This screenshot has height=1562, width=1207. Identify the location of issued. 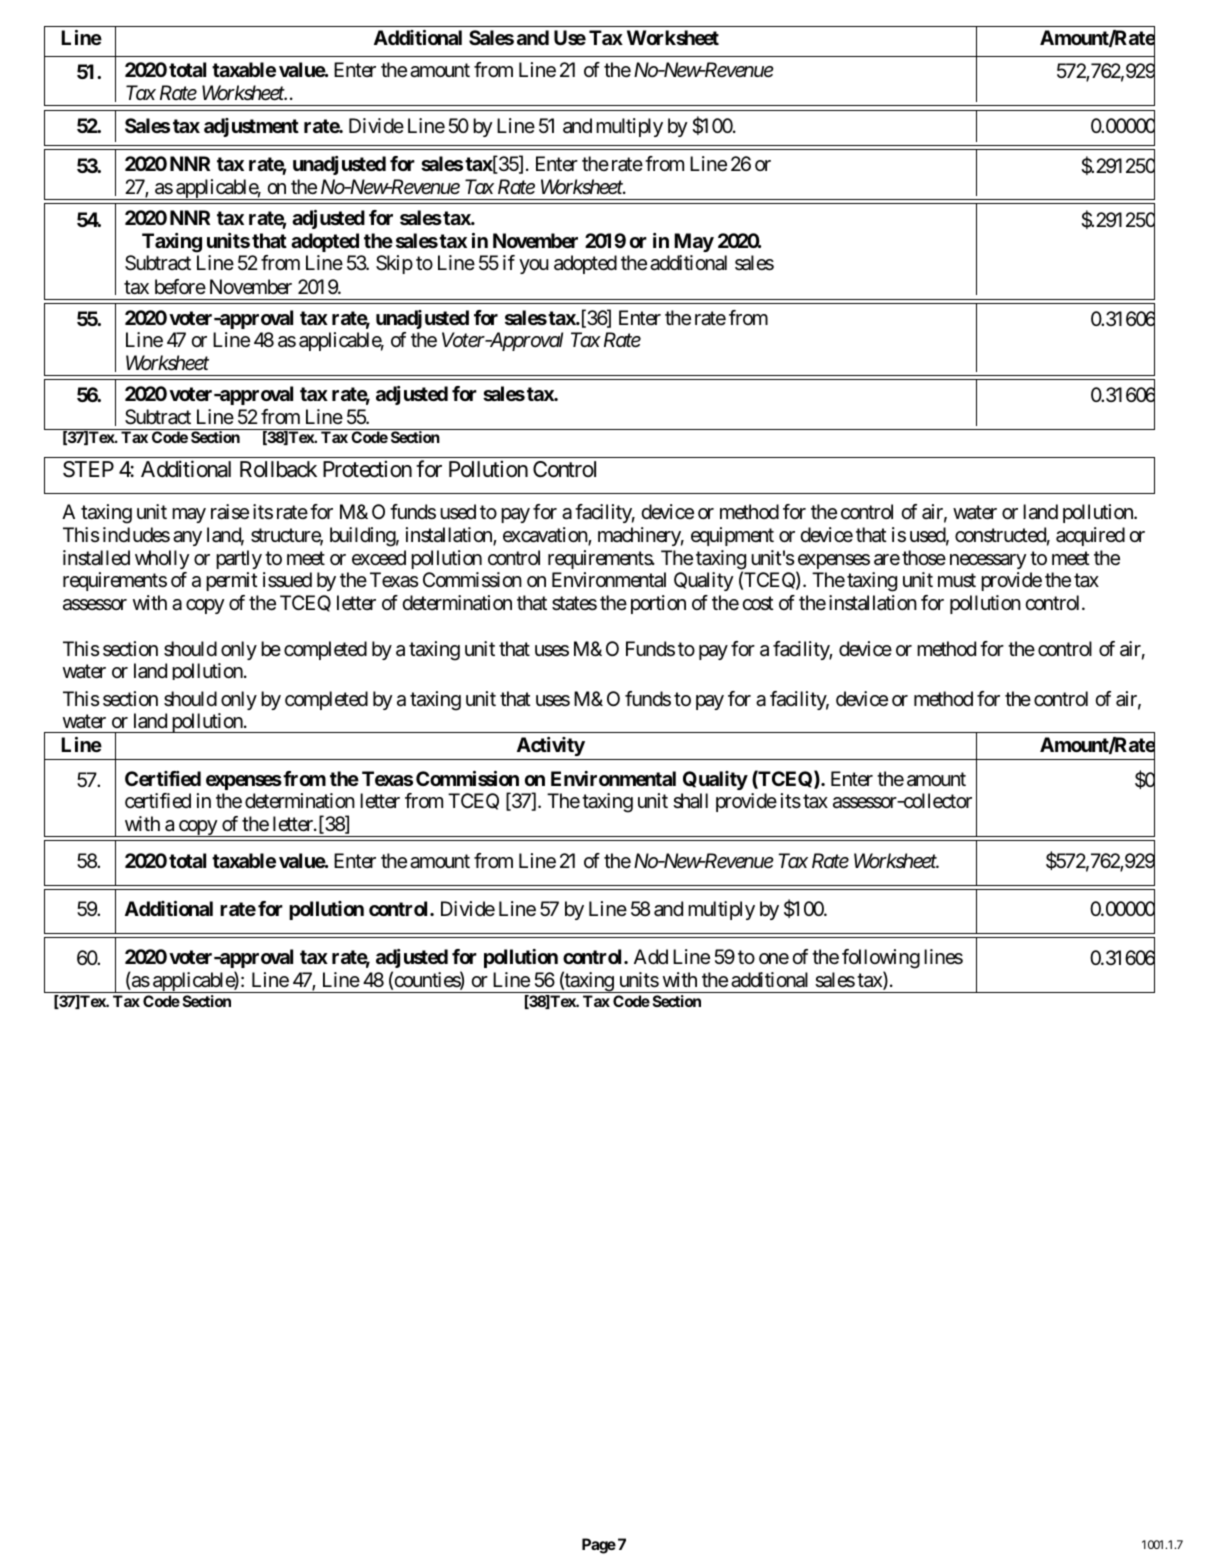
(287, 580).
